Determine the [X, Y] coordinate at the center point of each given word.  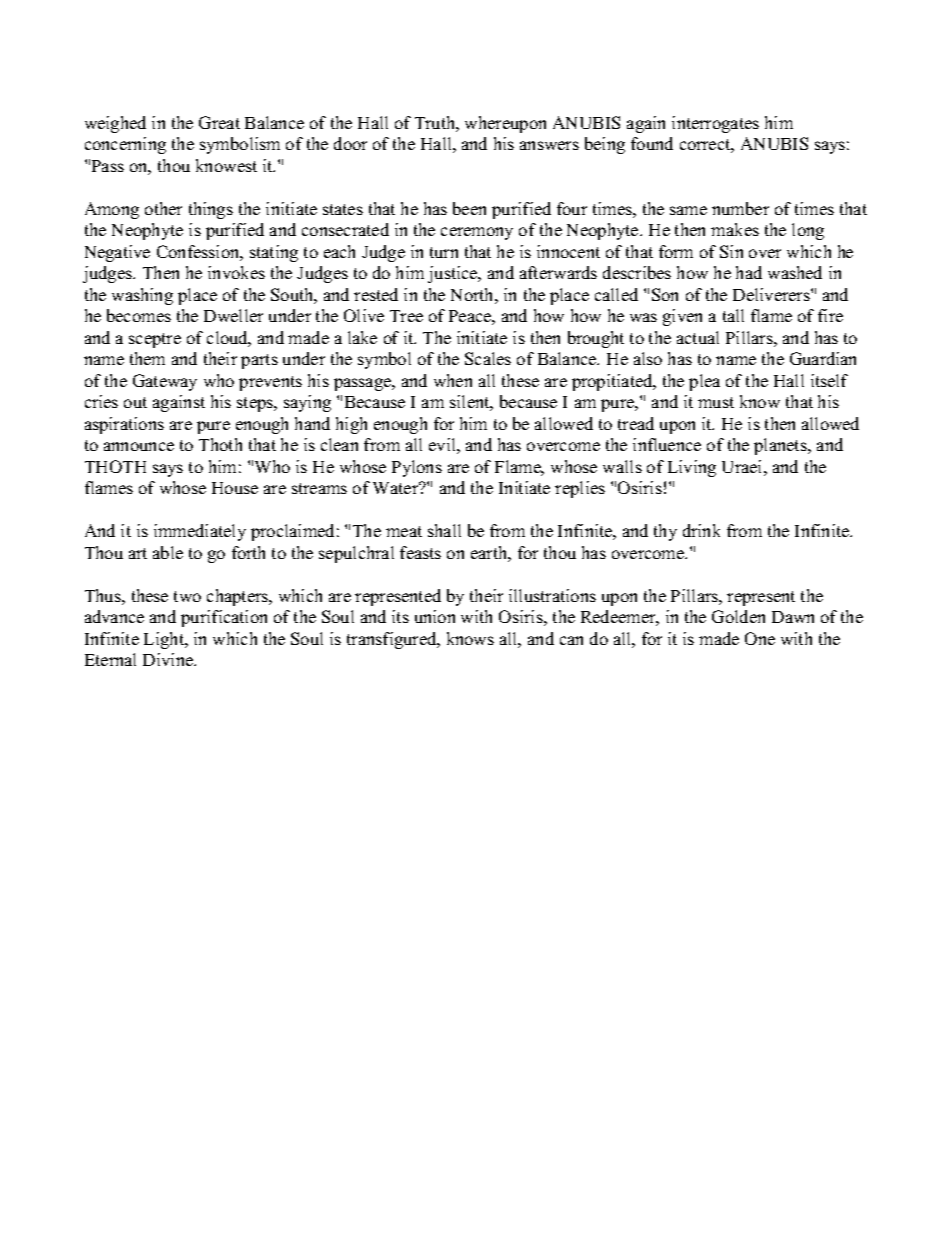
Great [219, 122]
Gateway [165, 382]
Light [165, 640]
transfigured [393, 640]
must [716, 402]
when [453, 380]
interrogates [715, 124]
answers [549, 145]
